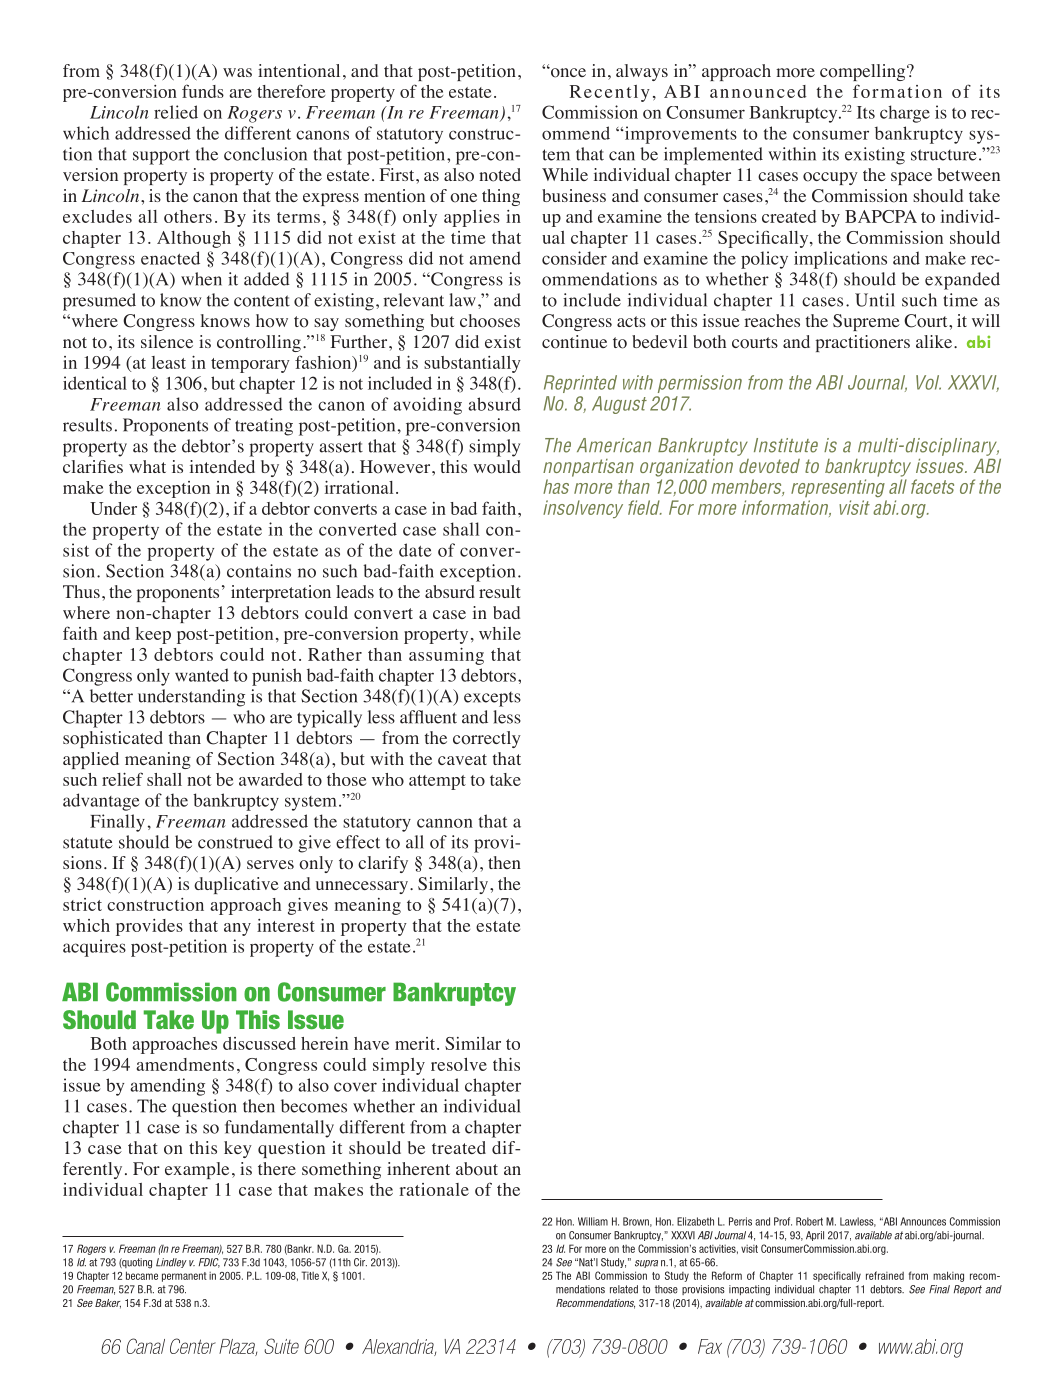 The image size is (1063, 1376). What do you see at coordinates (809, 1221) in the document?
I see `Robert` at bounding box center [809, 1221].
